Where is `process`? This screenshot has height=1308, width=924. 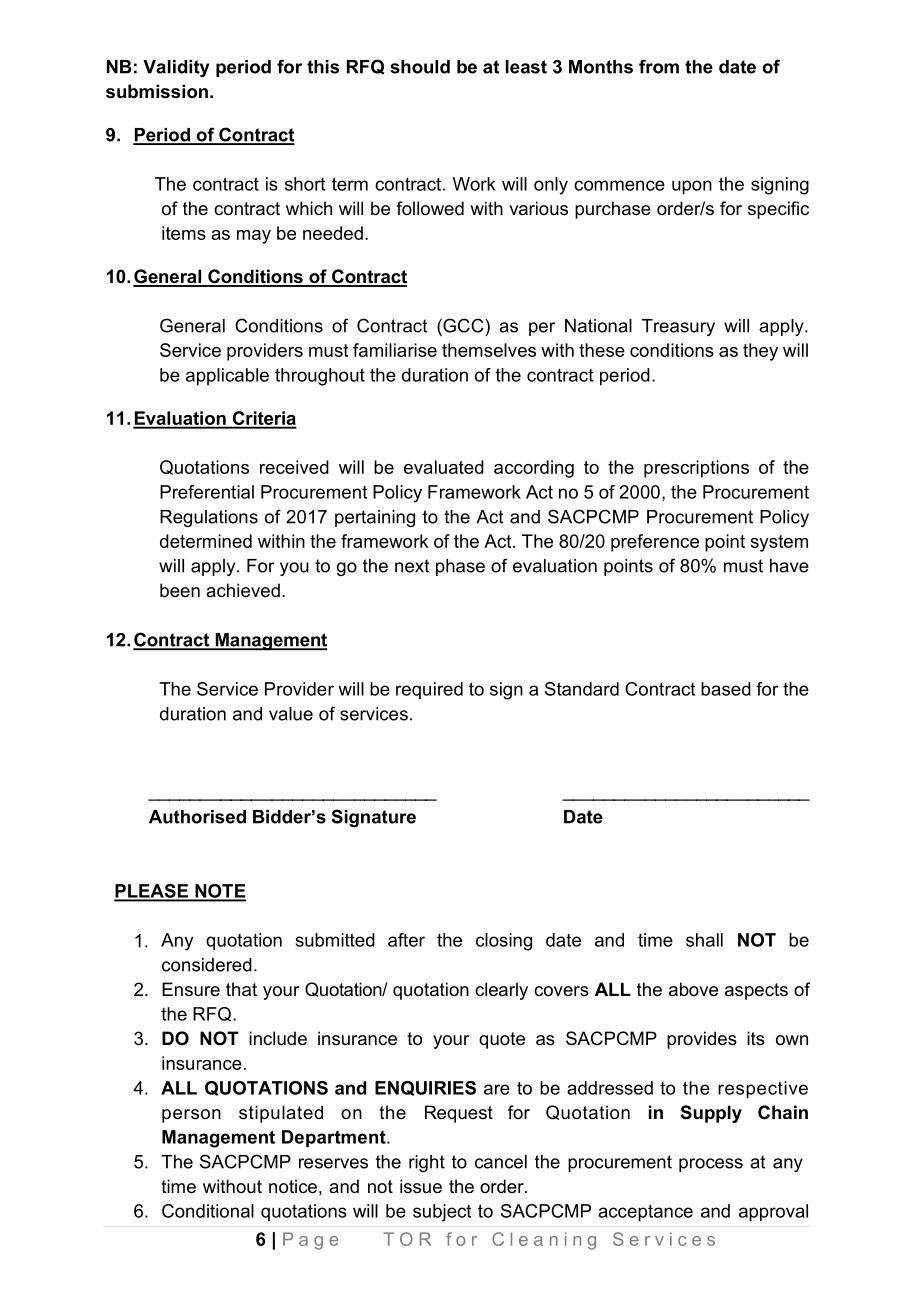 process is located at coordinates (711, 1165).
